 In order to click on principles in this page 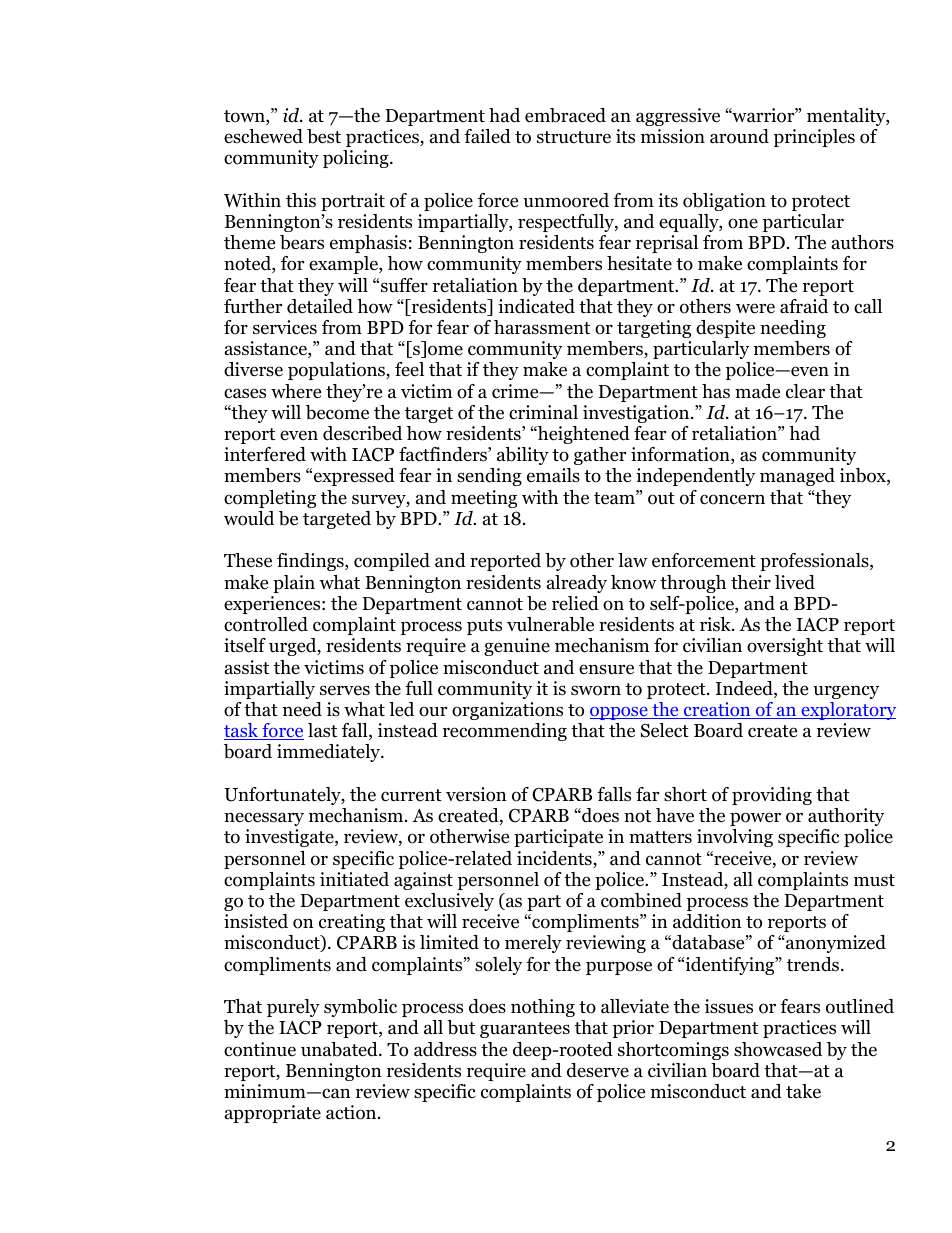, I will do `click(814, 138)`.
